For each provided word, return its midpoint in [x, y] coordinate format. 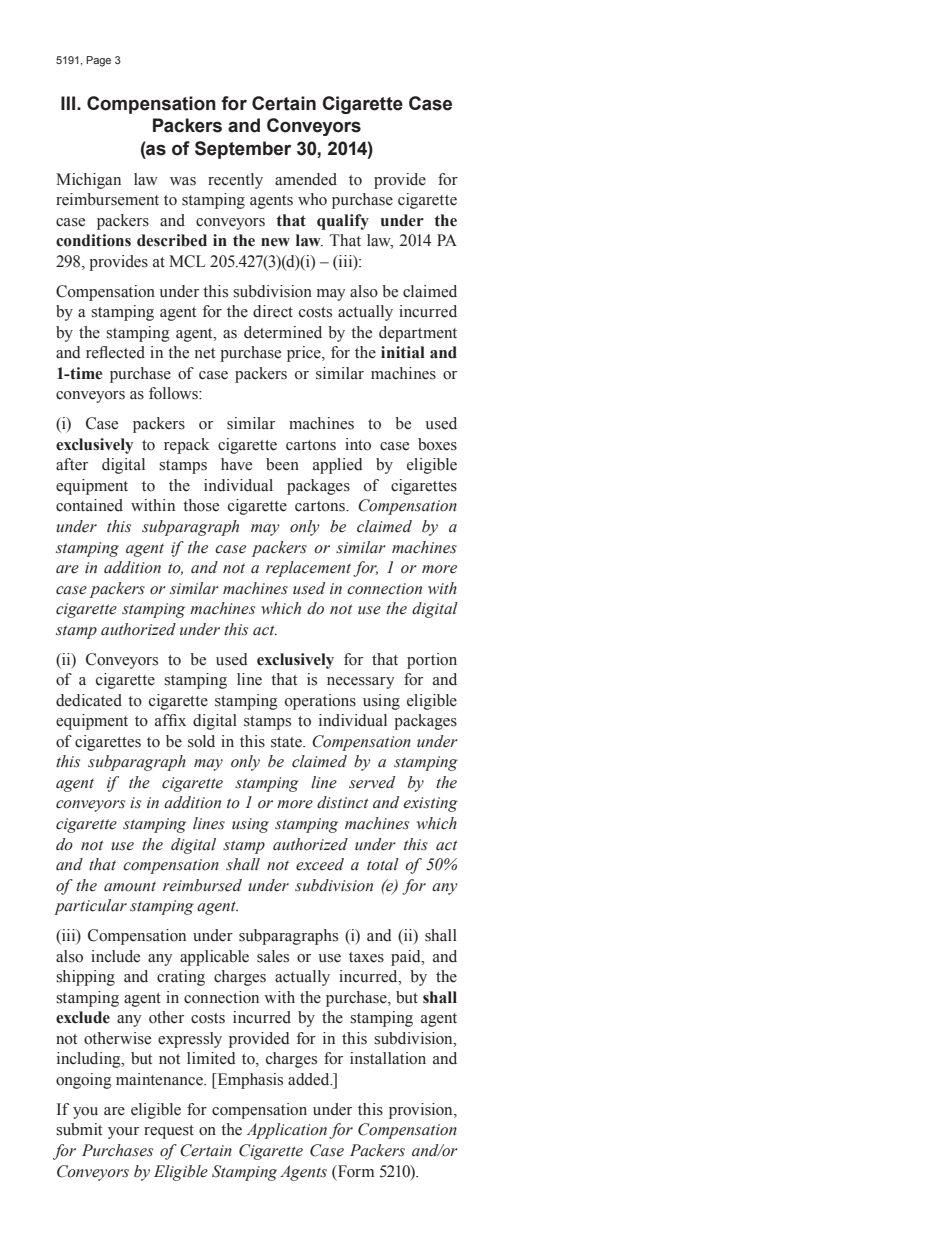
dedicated [89, 700]
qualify [343, 222]
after [72, 464]
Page [98, 61]
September [243, 150]
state [287, 742]
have [236, 464]
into [358, 444]
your [123, 1133]
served [372, 782]
